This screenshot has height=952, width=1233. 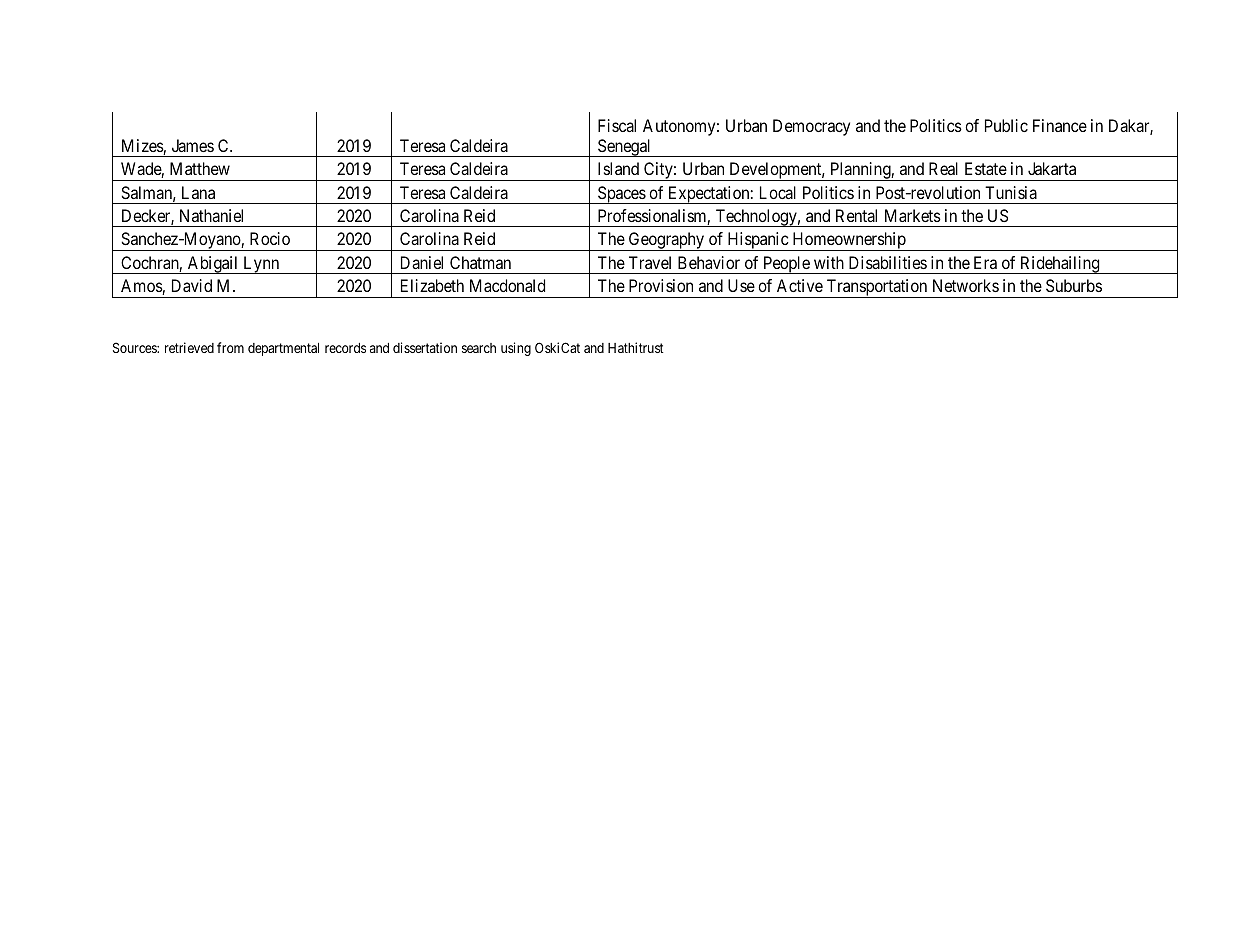 What do you see at coordinates (261, 265) in the screenshot?
I see `Lynn` at bounding box center [261, 265].
